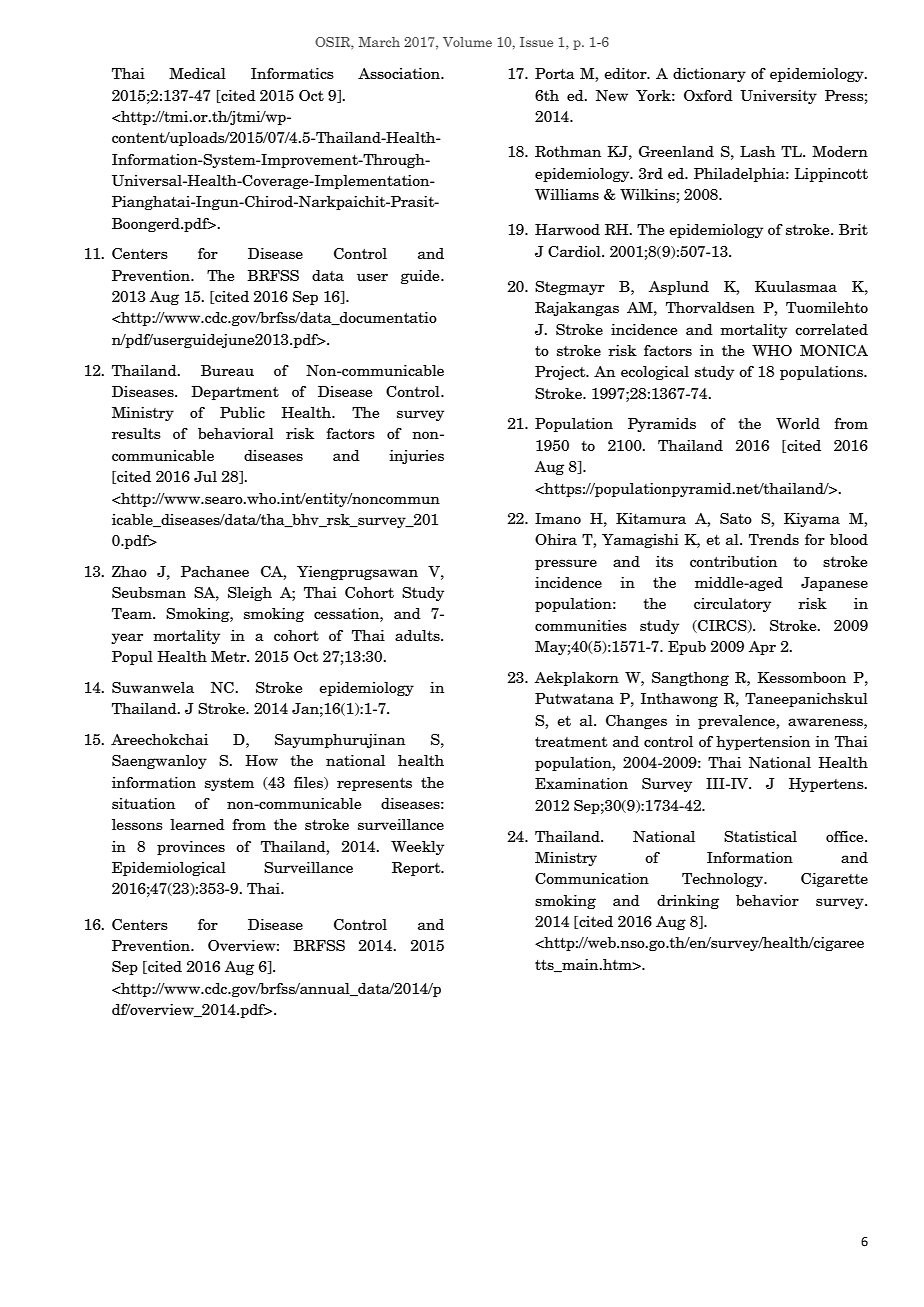  I want to click on Project, so click(561, 373).
